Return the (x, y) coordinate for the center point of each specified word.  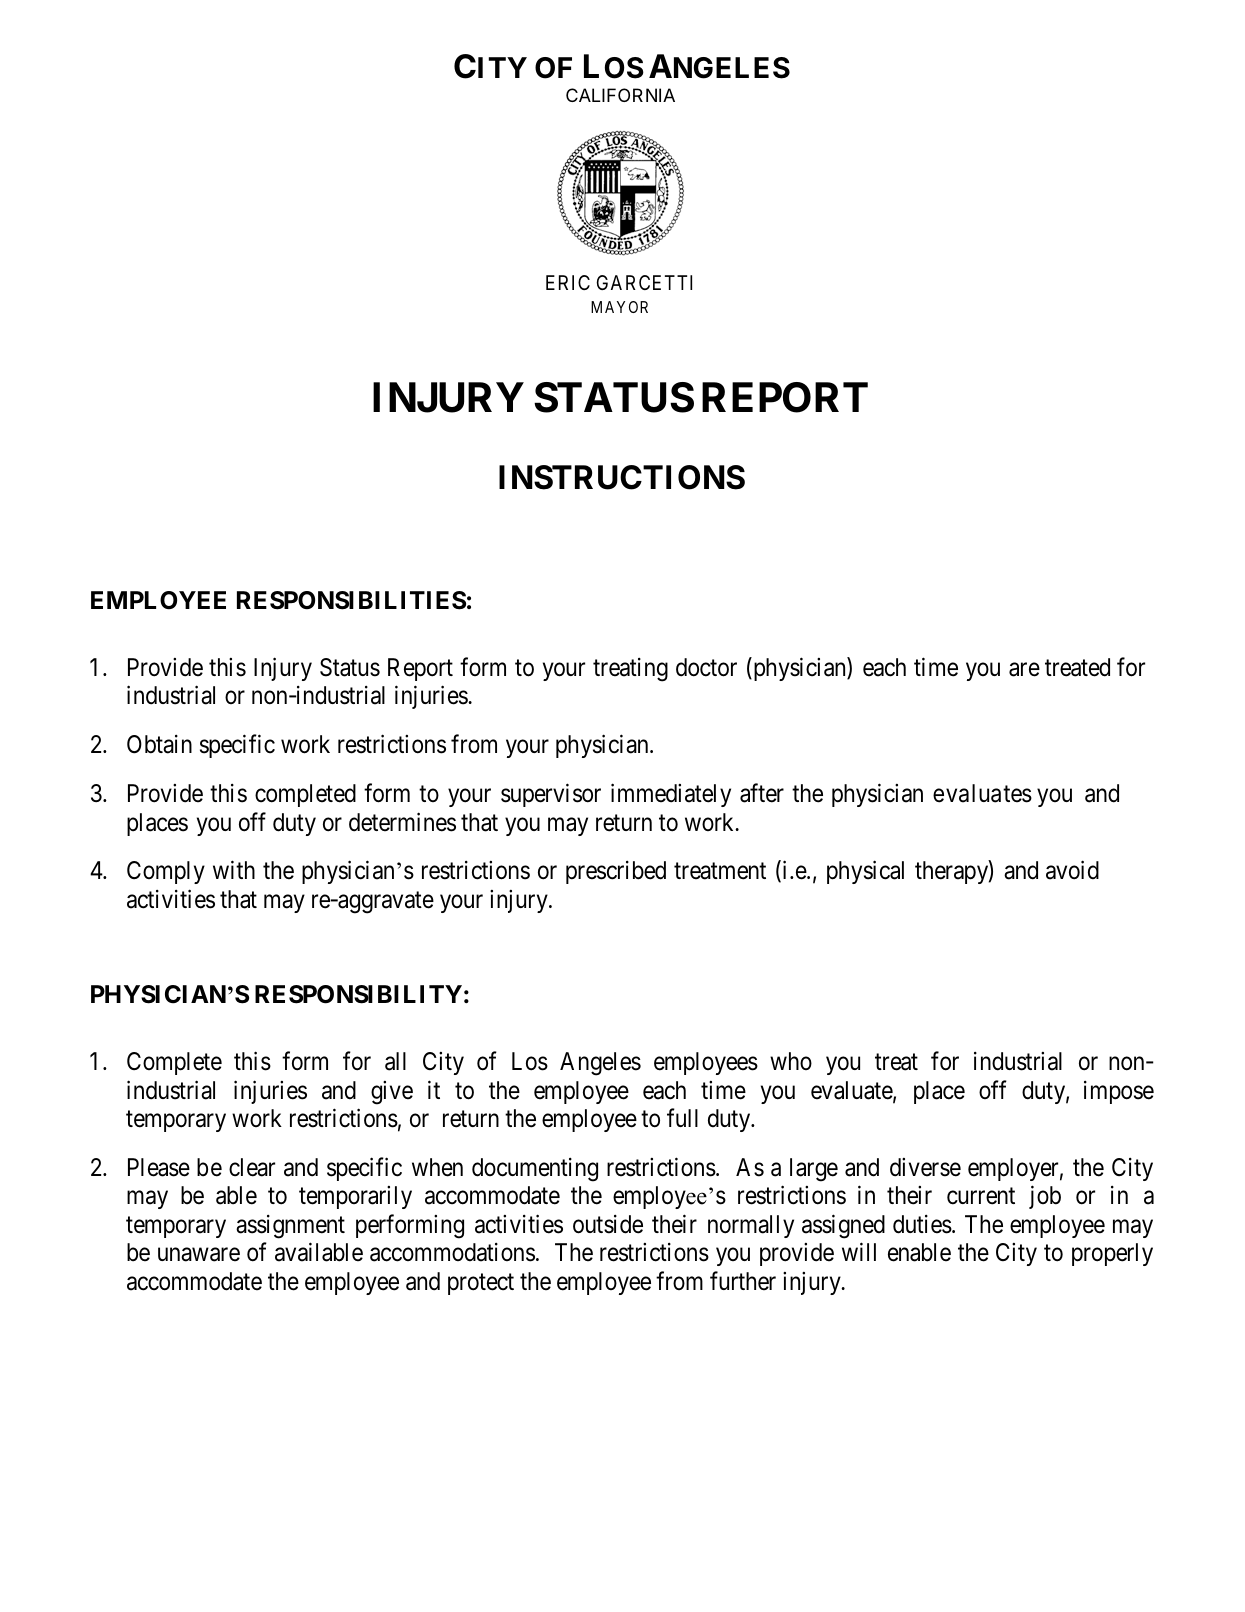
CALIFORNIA (620, 95)
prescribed (616, 872)
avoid (1072, 870)
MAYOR (619, 307)
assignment (290, 1227)
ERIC (568, 282)
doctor (706, 667)
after (762, 793)
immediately (671, 795)
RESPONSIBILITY (358, 994)
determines (402, 822)
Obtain (159, 744)
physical (865, 872)
